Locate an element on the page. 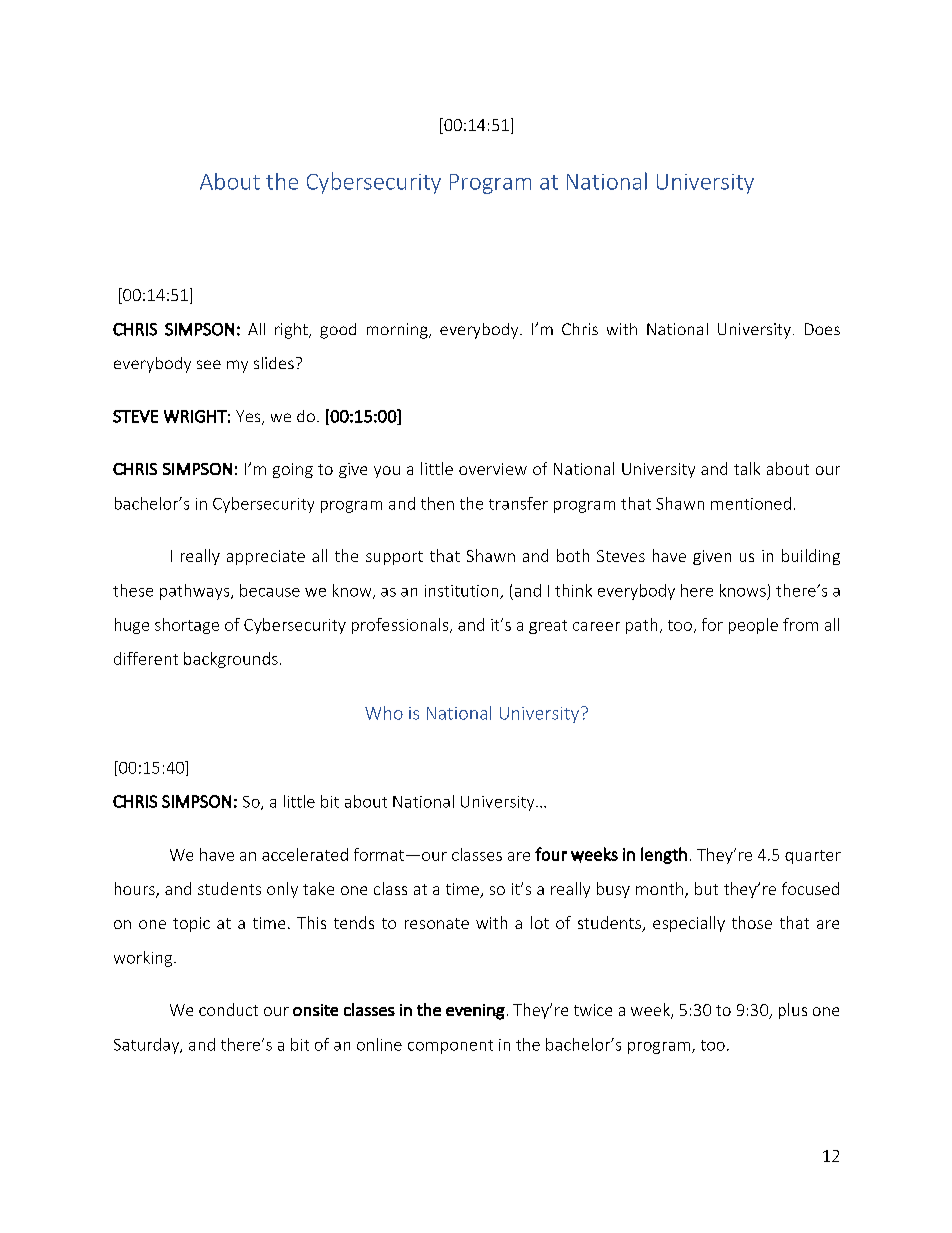 Image resolution: width=952 pixels, height=1233 pixels. accelerated is located at coordinates (305, 854).
